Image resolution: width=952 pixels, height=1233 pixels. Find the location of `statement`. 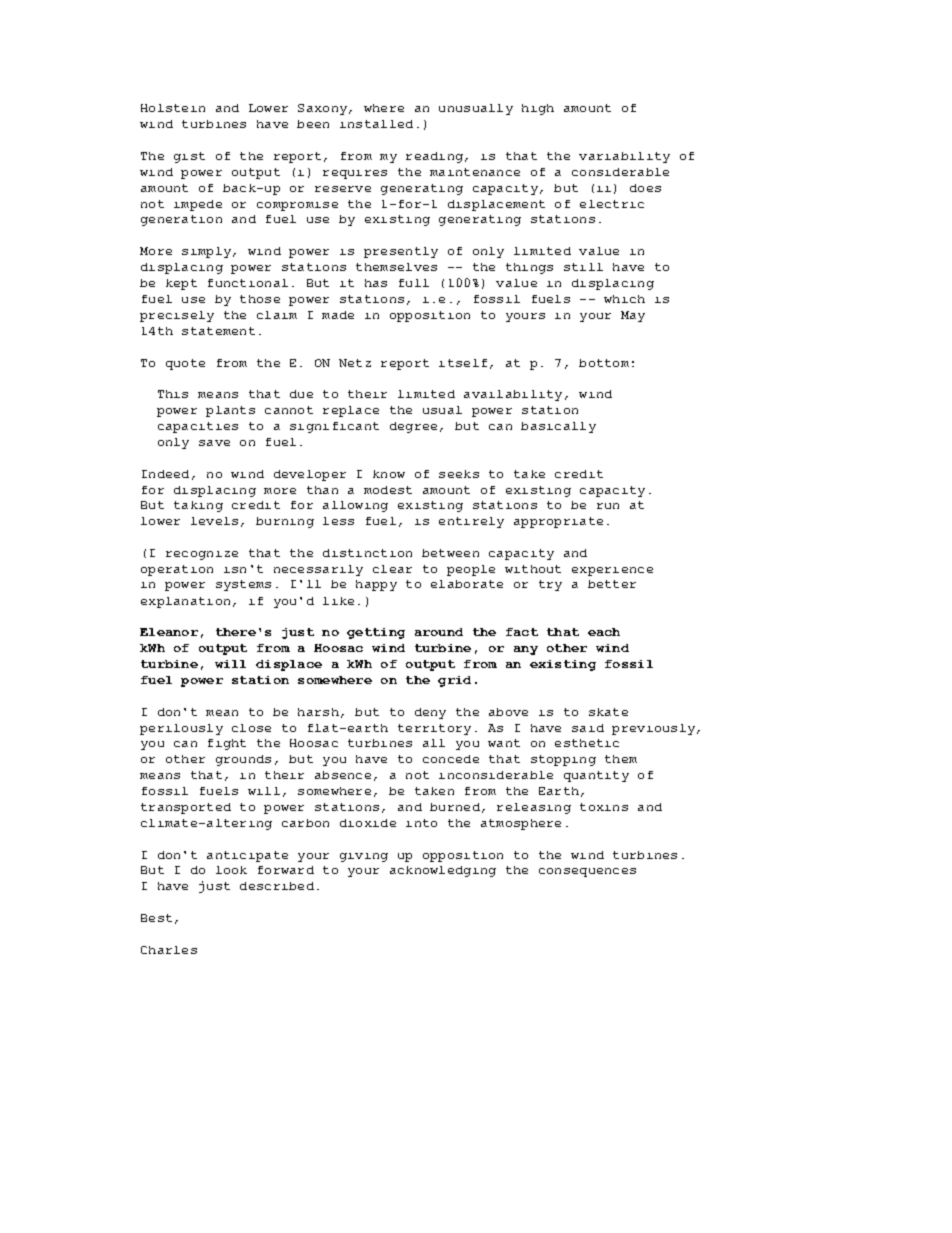

statement is located at coordinates (218, 331).
